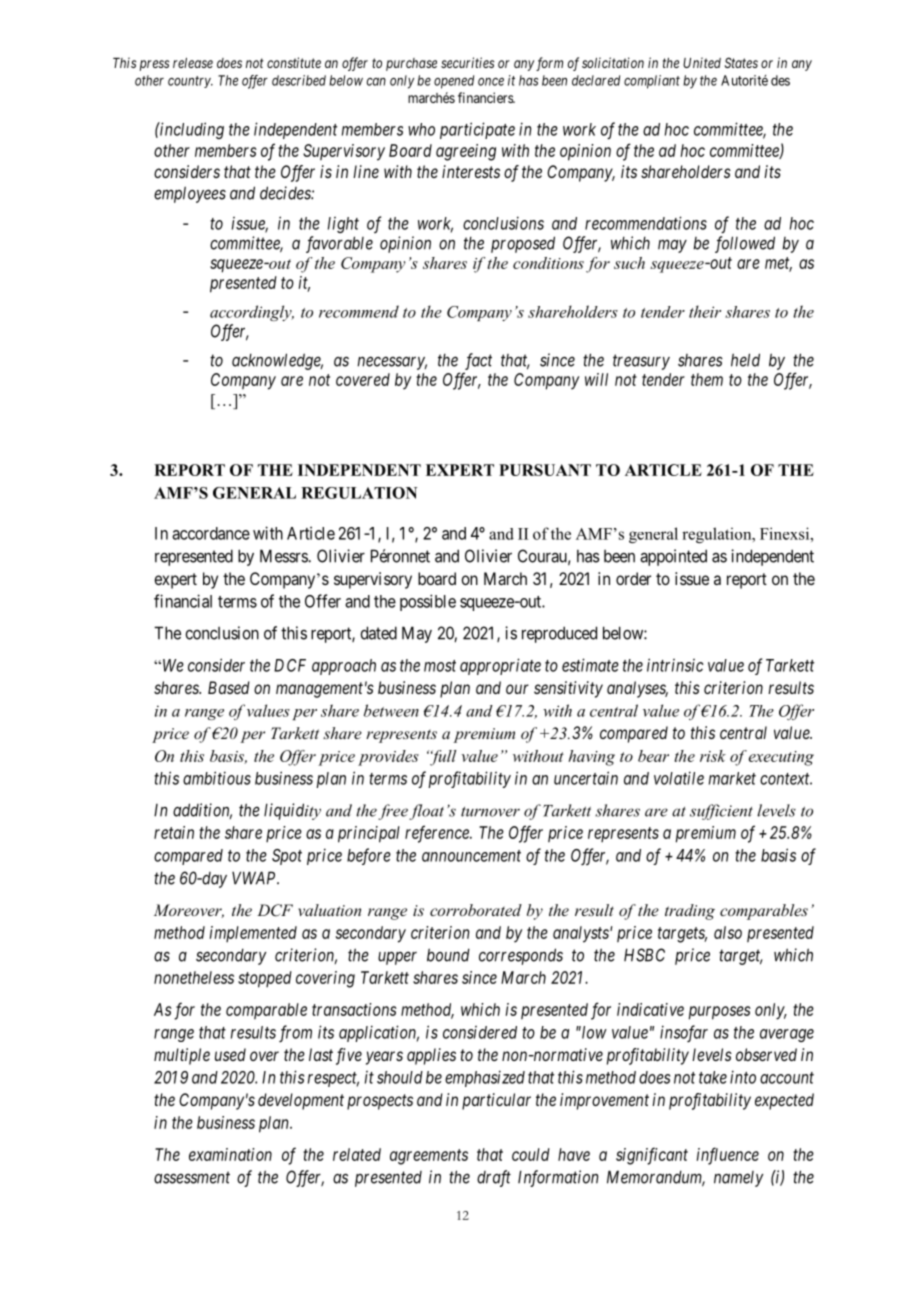 Image resolution: width=924 pixels, height=1308 pixels. I want to click on United, so click(702, 62).
